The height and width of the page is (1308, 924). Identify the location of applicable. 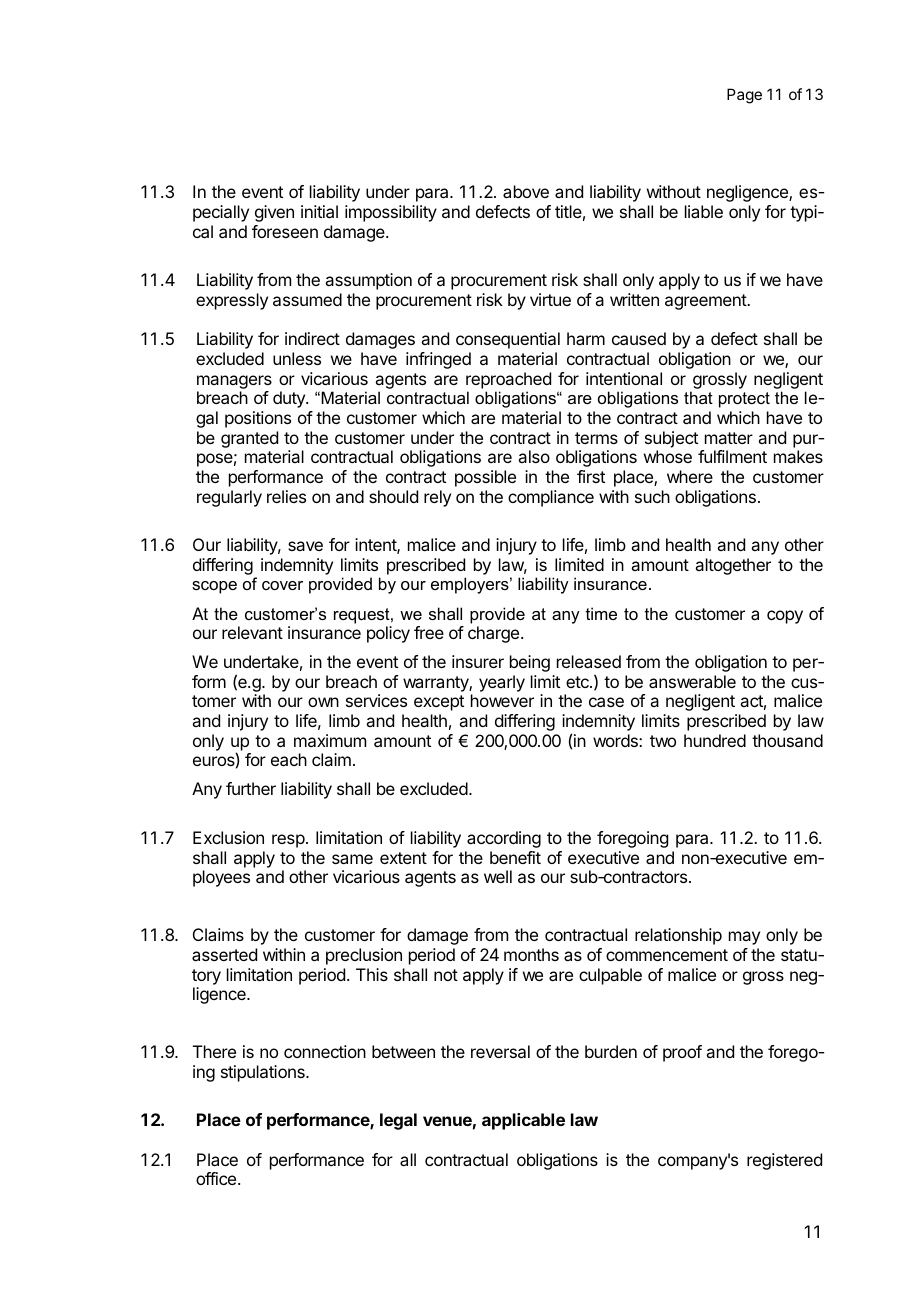
(523, 1121).
